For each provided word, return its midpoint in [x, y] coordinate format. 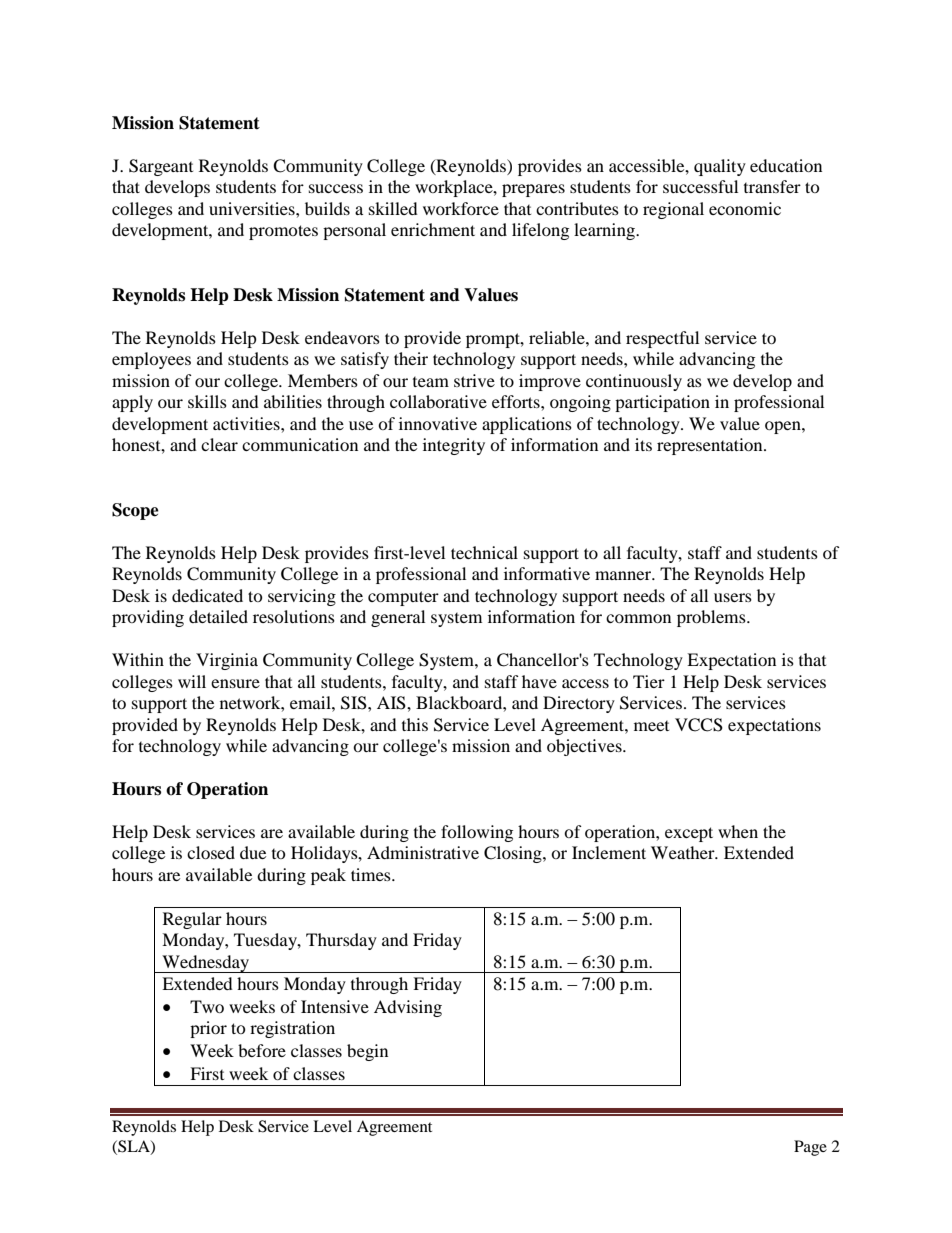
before [262, 1050]
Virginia [227, 661]
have [539, 681]
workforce [461, 208]
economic [745, 208]
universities [253, 208]
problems [712, 618]
